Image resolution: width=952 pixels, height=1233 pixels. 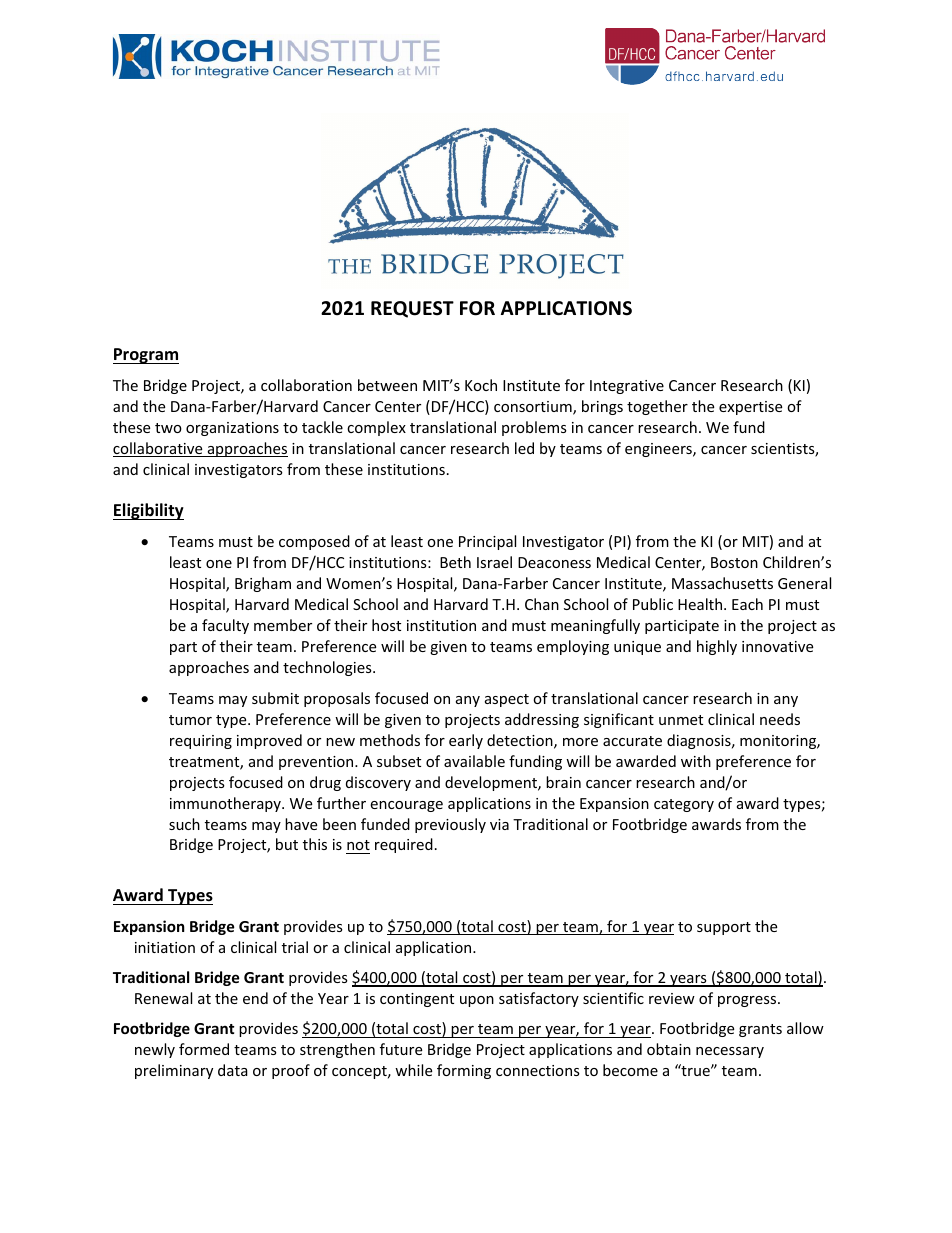 I want to click on submit, so click(x=275, y=698).
